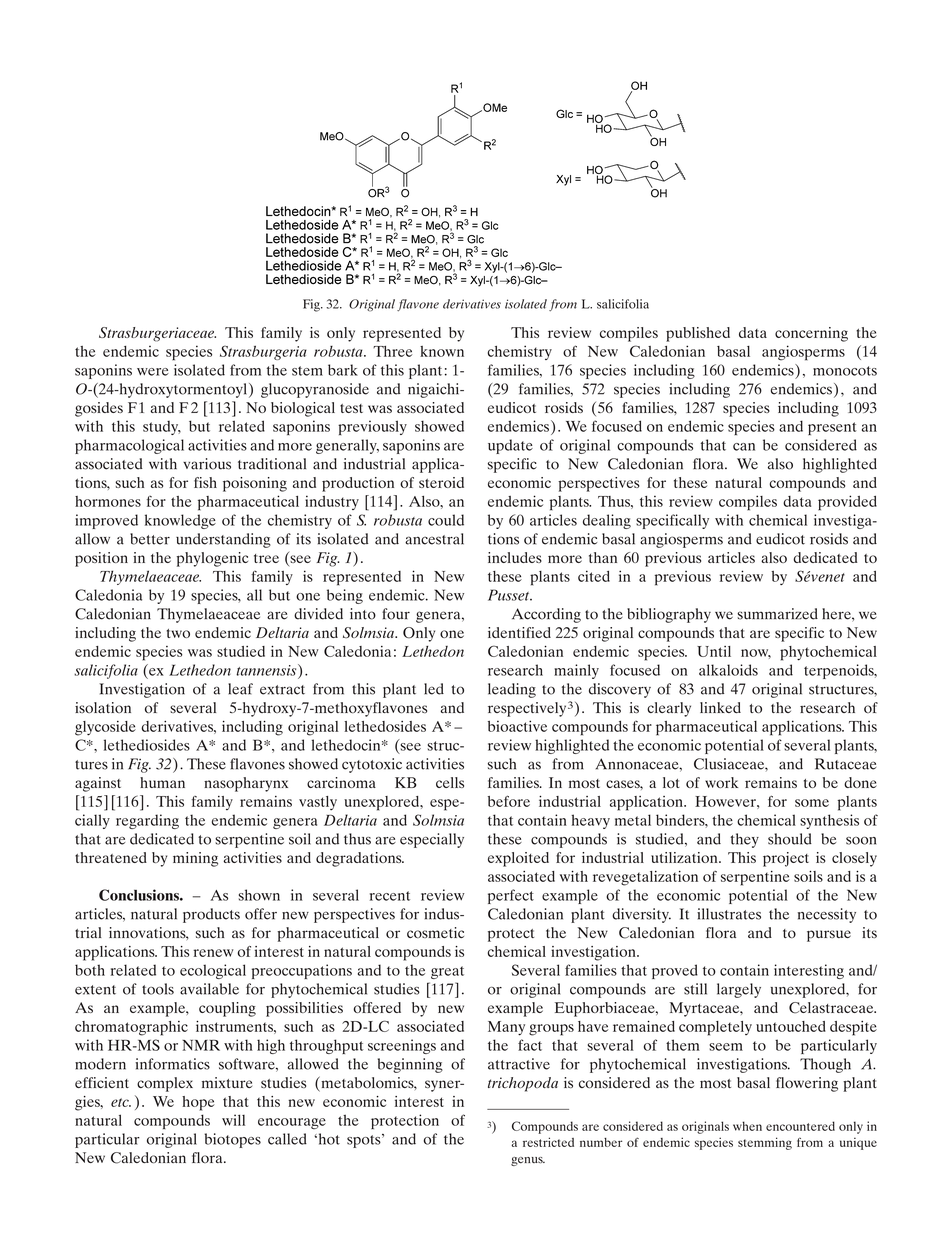  Describe the element at coordinates (446, 520) in the screenshot. I see `could` at that location.
